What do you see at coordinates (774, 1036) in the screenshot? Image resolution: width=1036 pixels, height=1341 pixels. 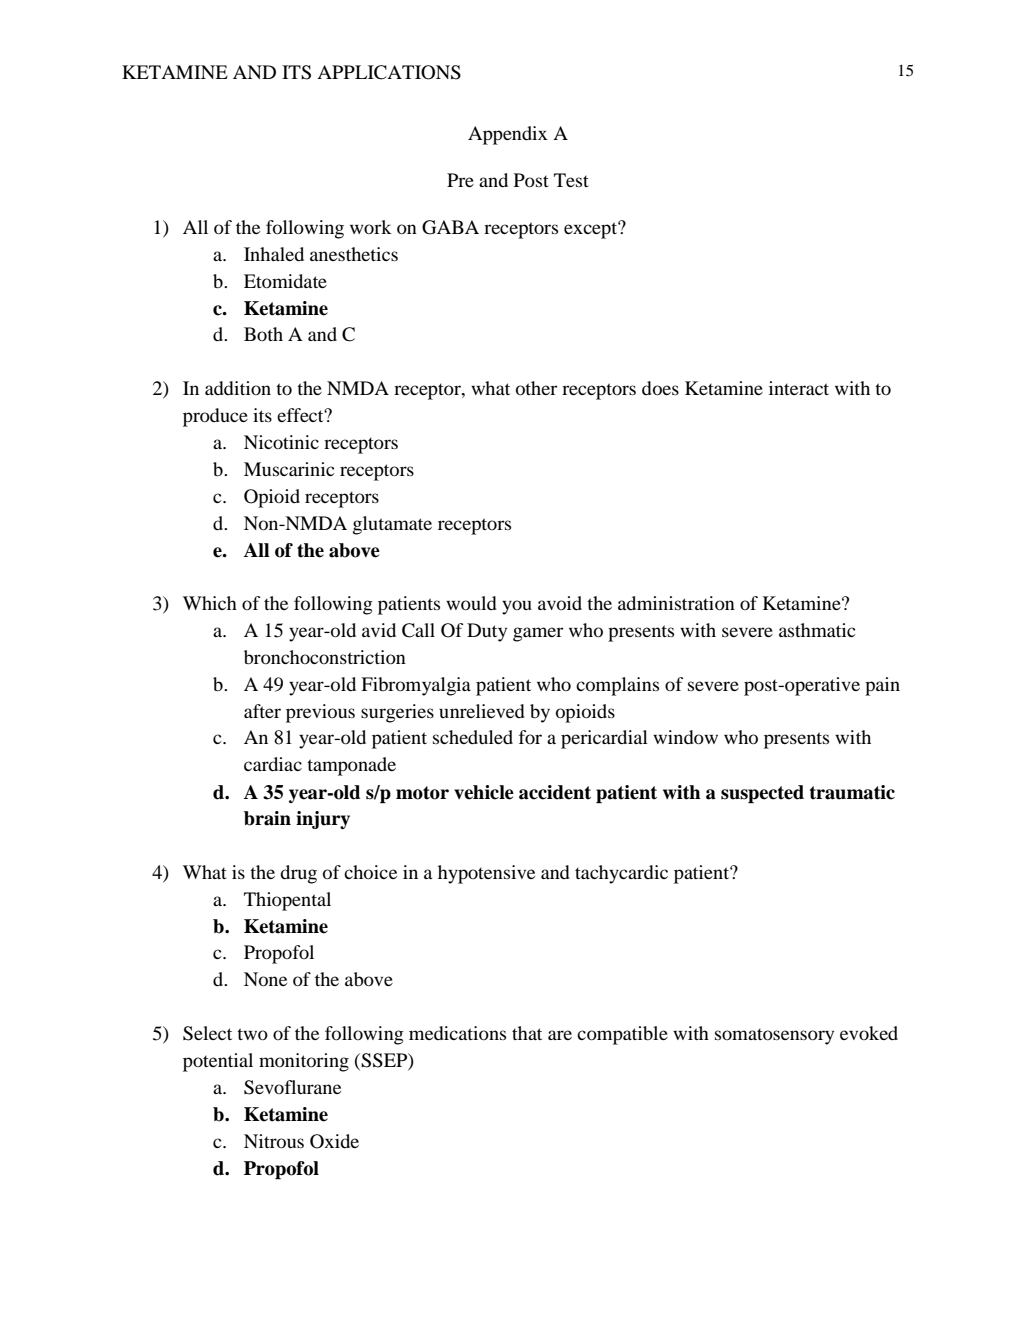 I see `somatosensory` at bounding box center [774, 1036].
